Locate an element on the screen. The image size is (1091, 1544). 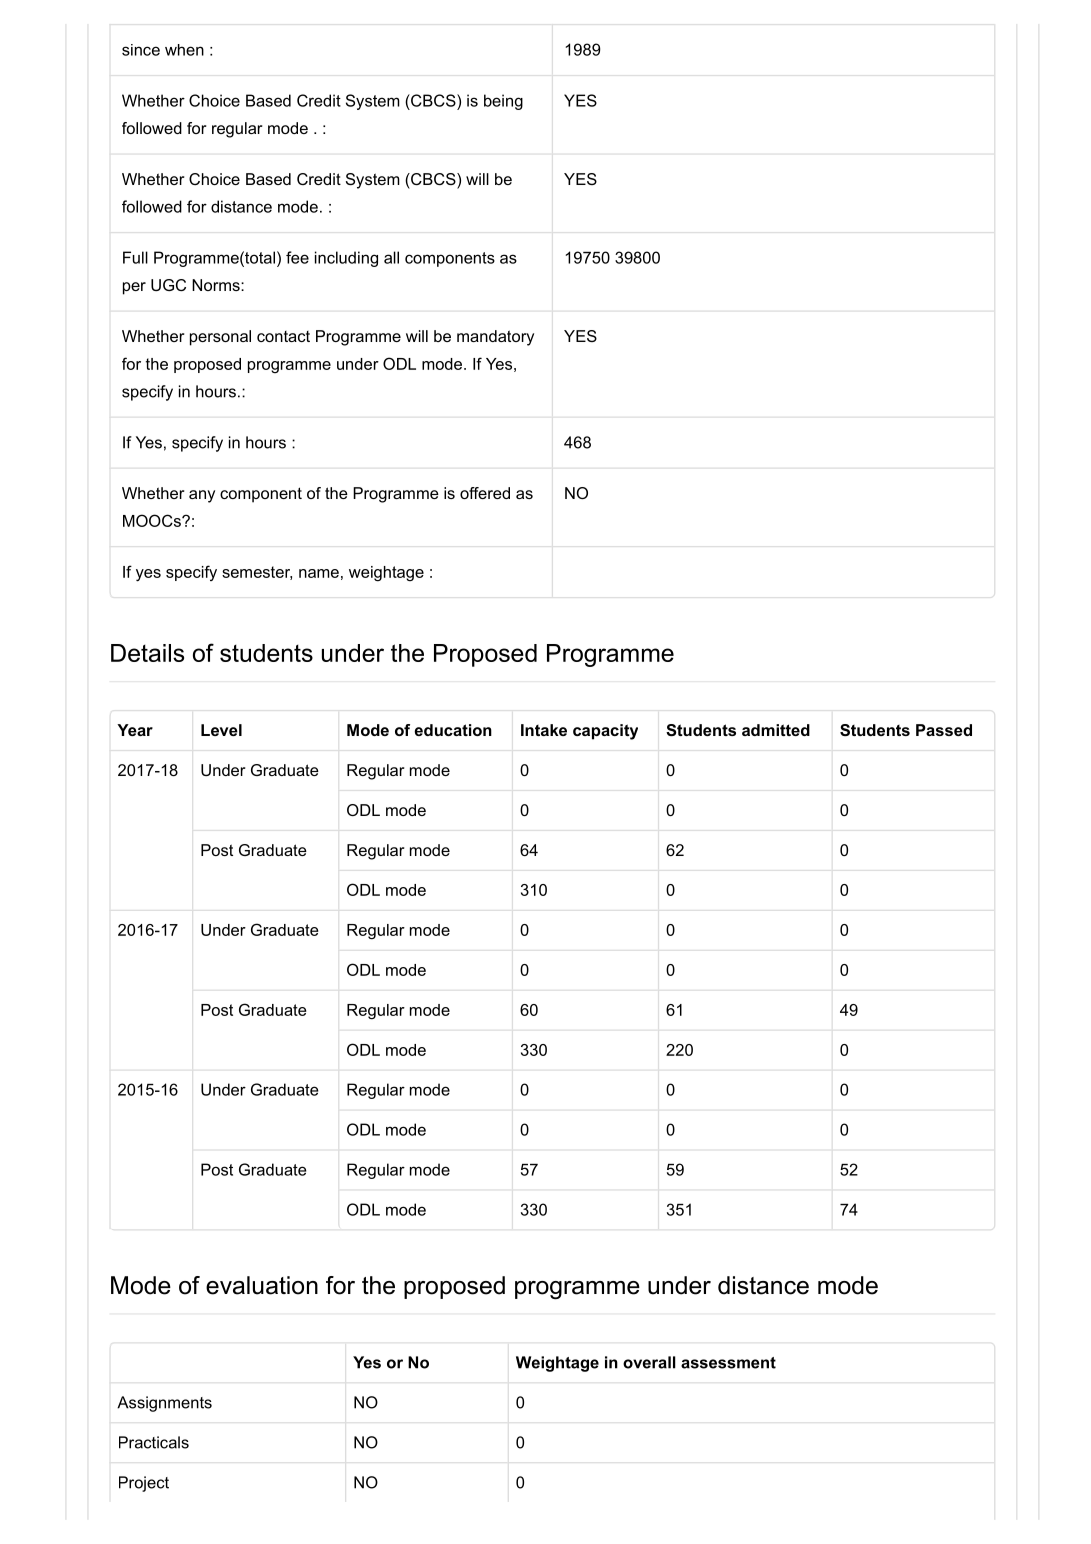
assessment is located at coordinates (728, 1363).
